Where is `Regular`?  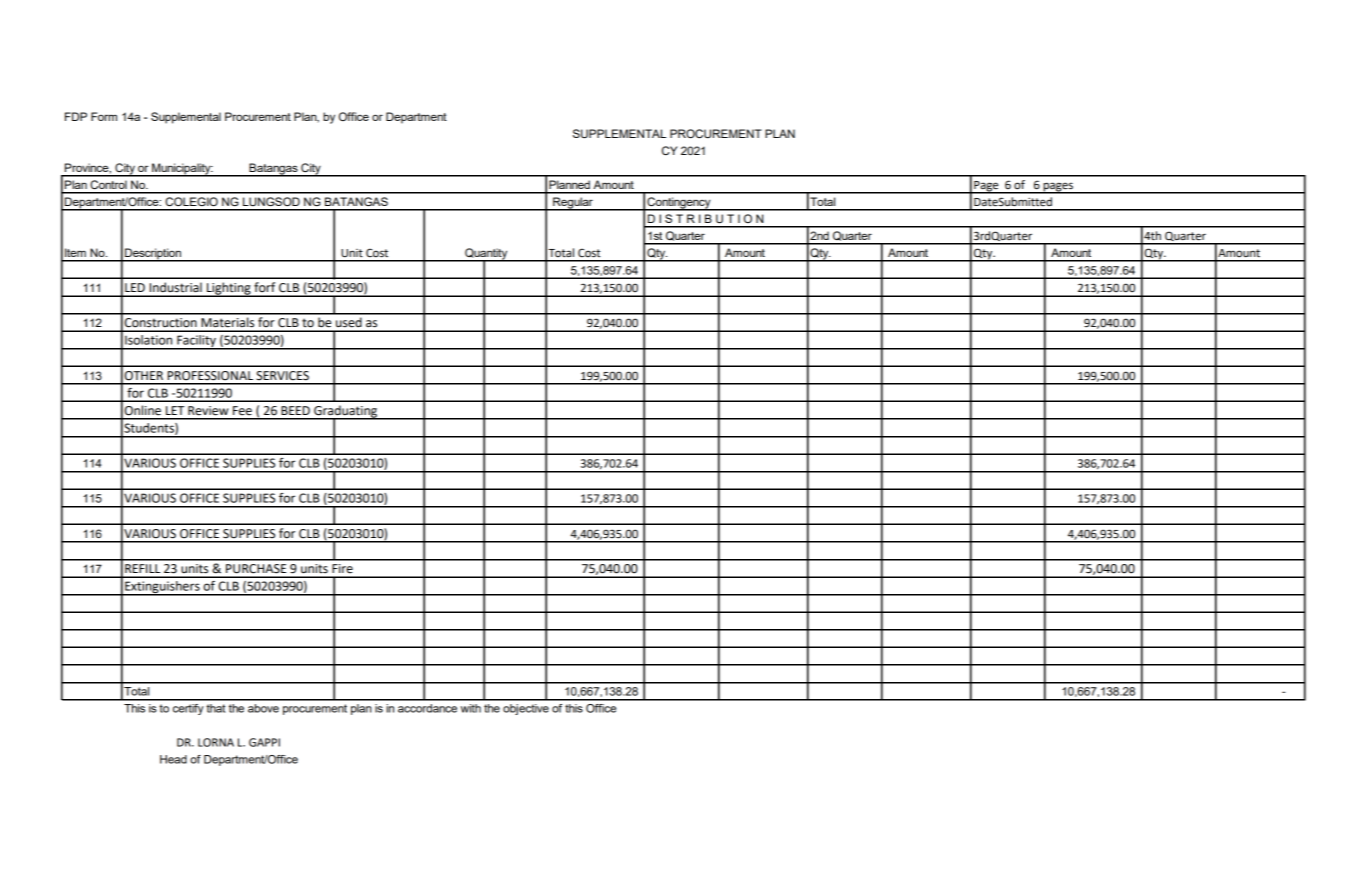 Regular is located at coordinates (573, 204).
